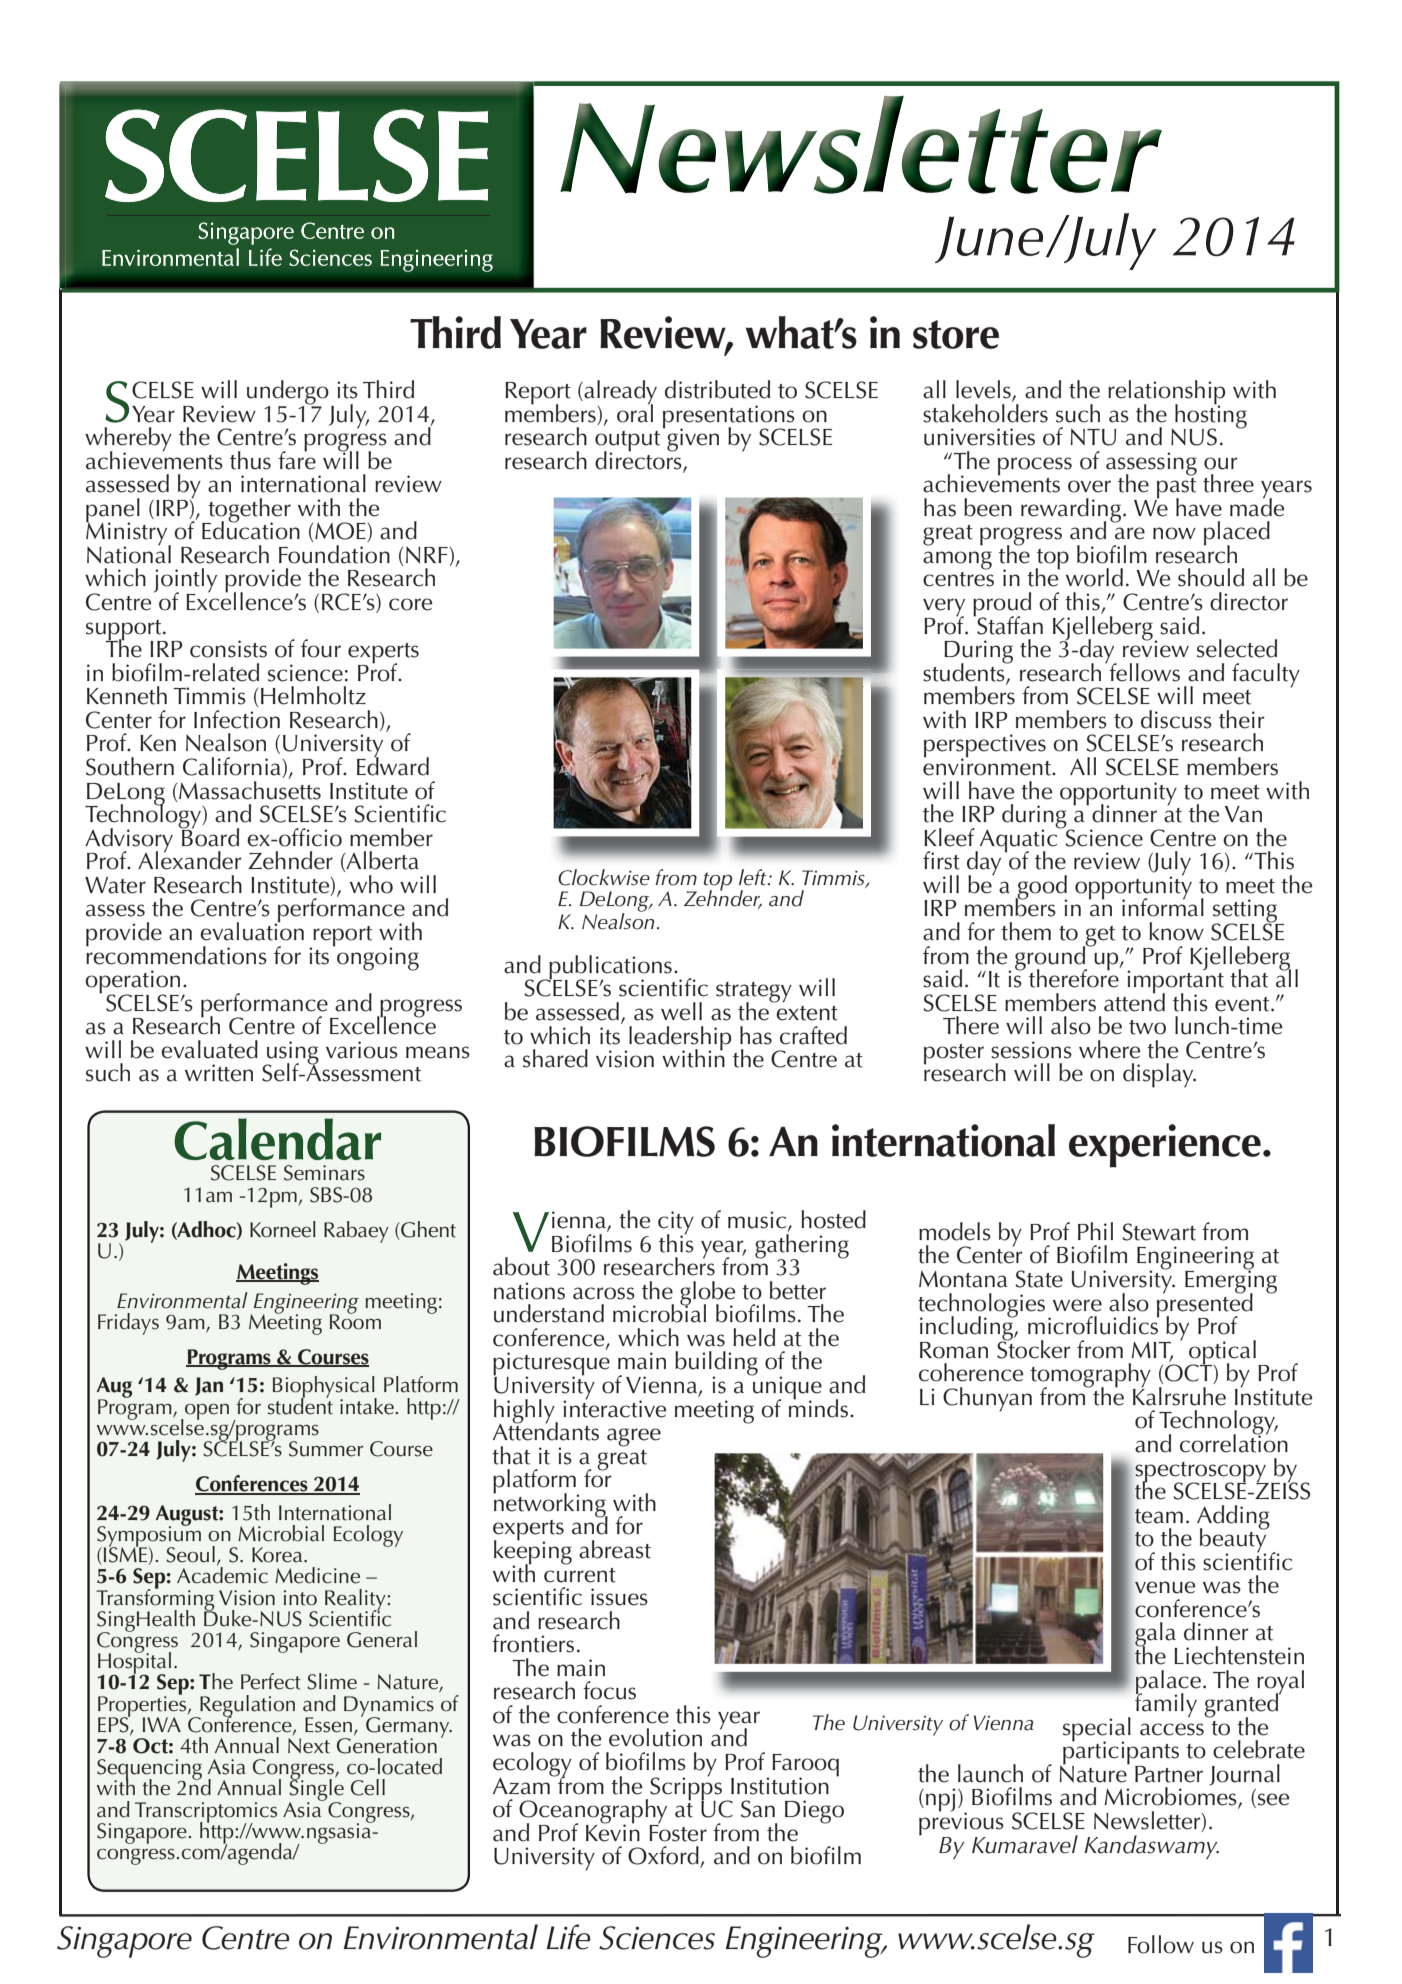  What do you see at coordinates (1166, 393) in the document?
I see `relationship` at bounding box center [1166, 393].
